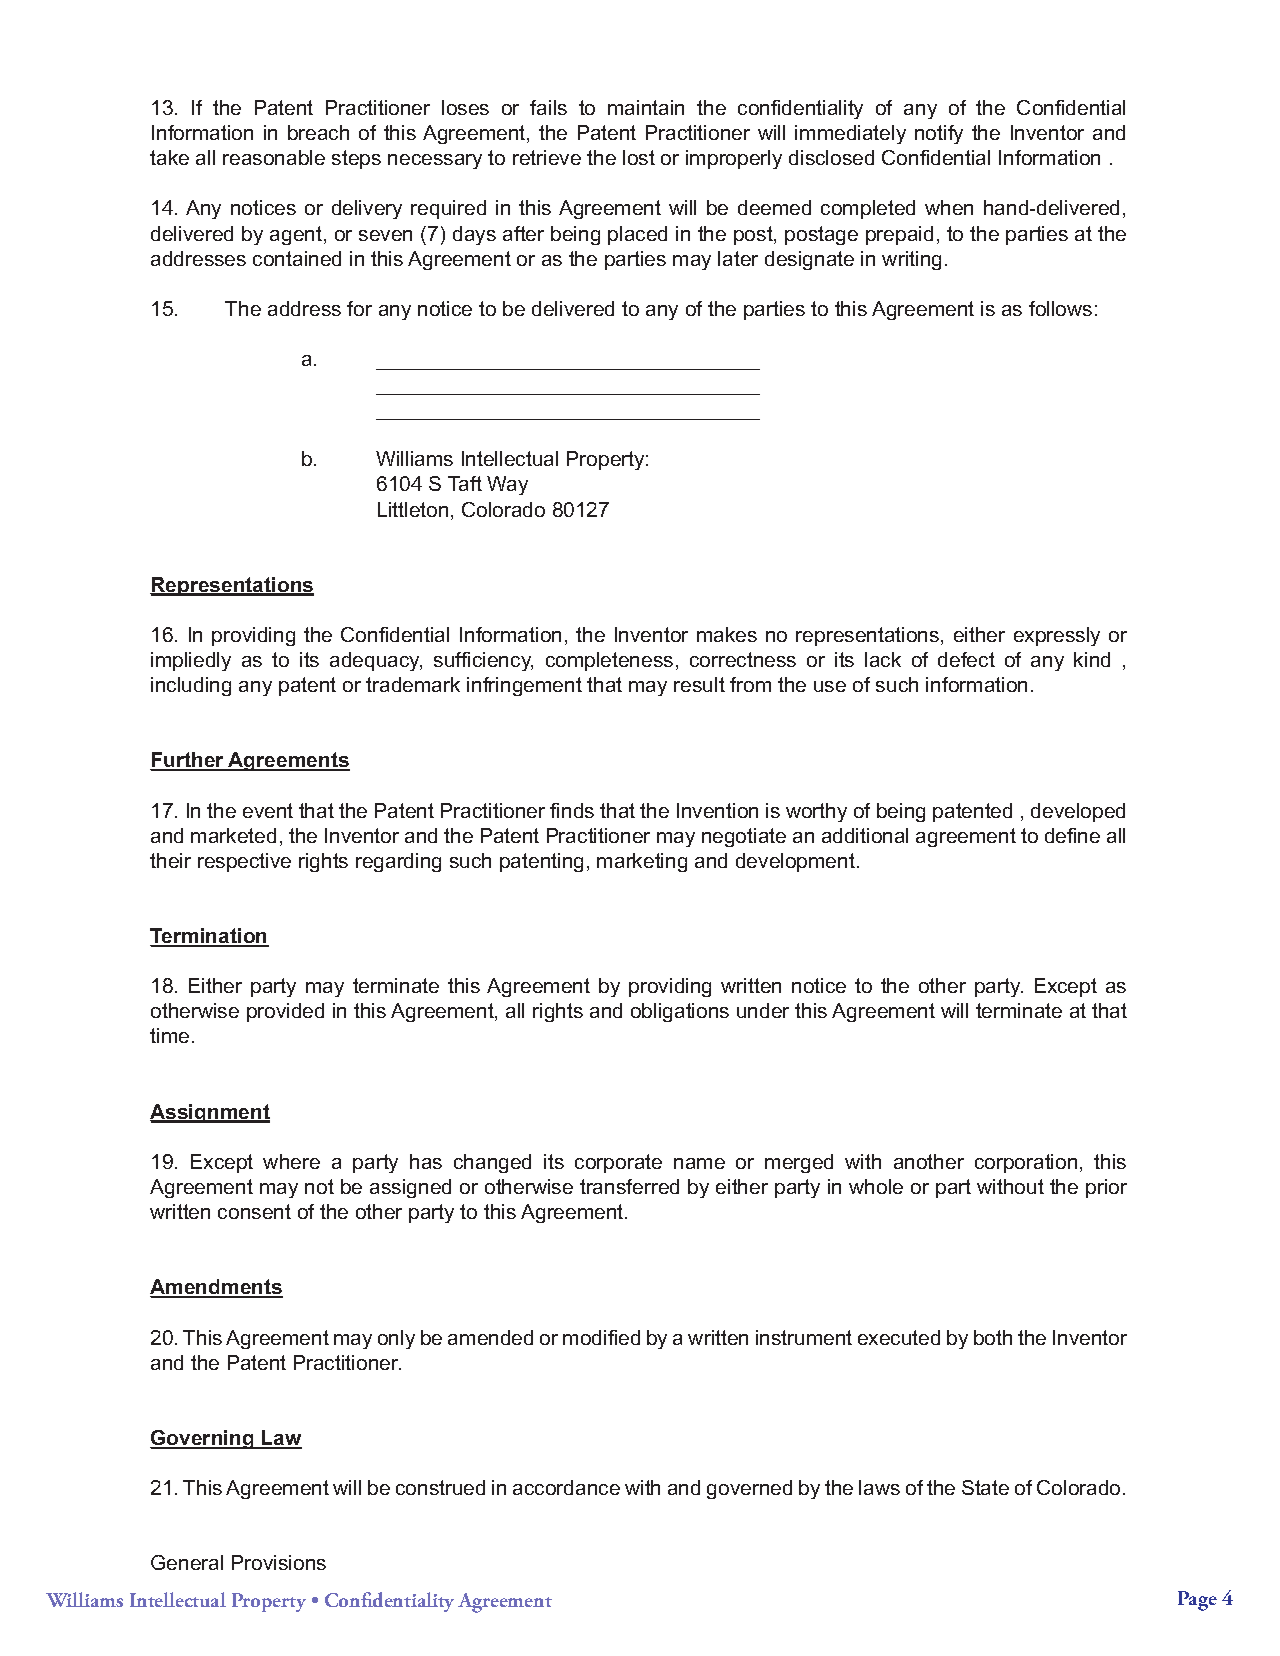 This screenshot has height=1656, width=1280. Describe the element at coordinates (279, 1562) in the screenshot. I see `Provisions` at that location.
